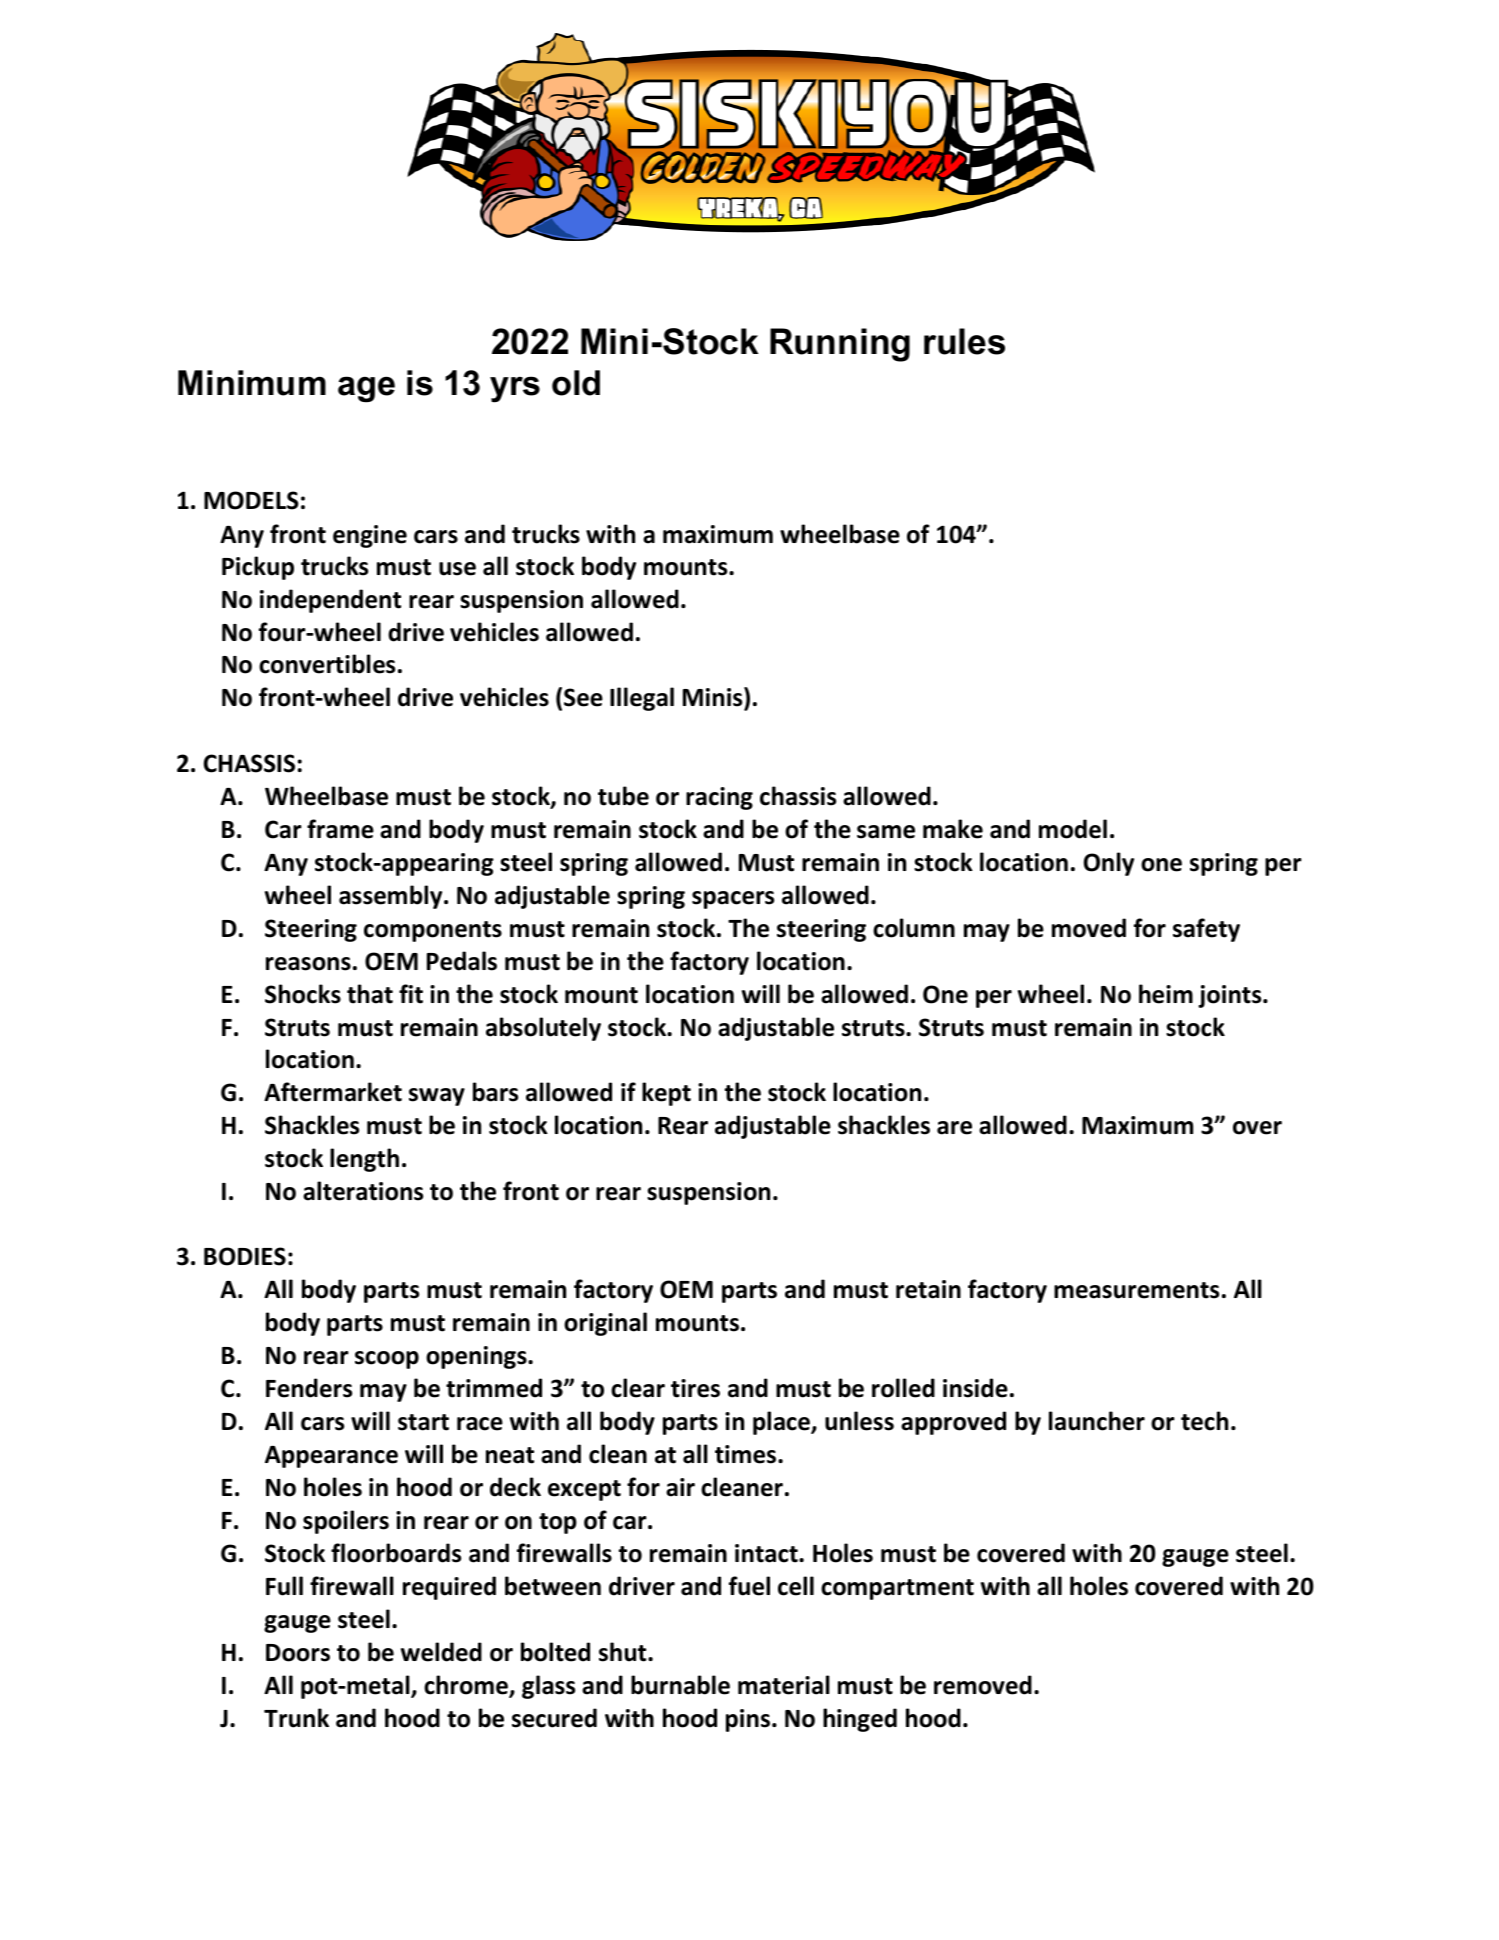 The image size is (1499, 1940). What do you see at coordinates (666, 1094) in the screenshot?
I see `kept` at bounding box center [666, 1094].
